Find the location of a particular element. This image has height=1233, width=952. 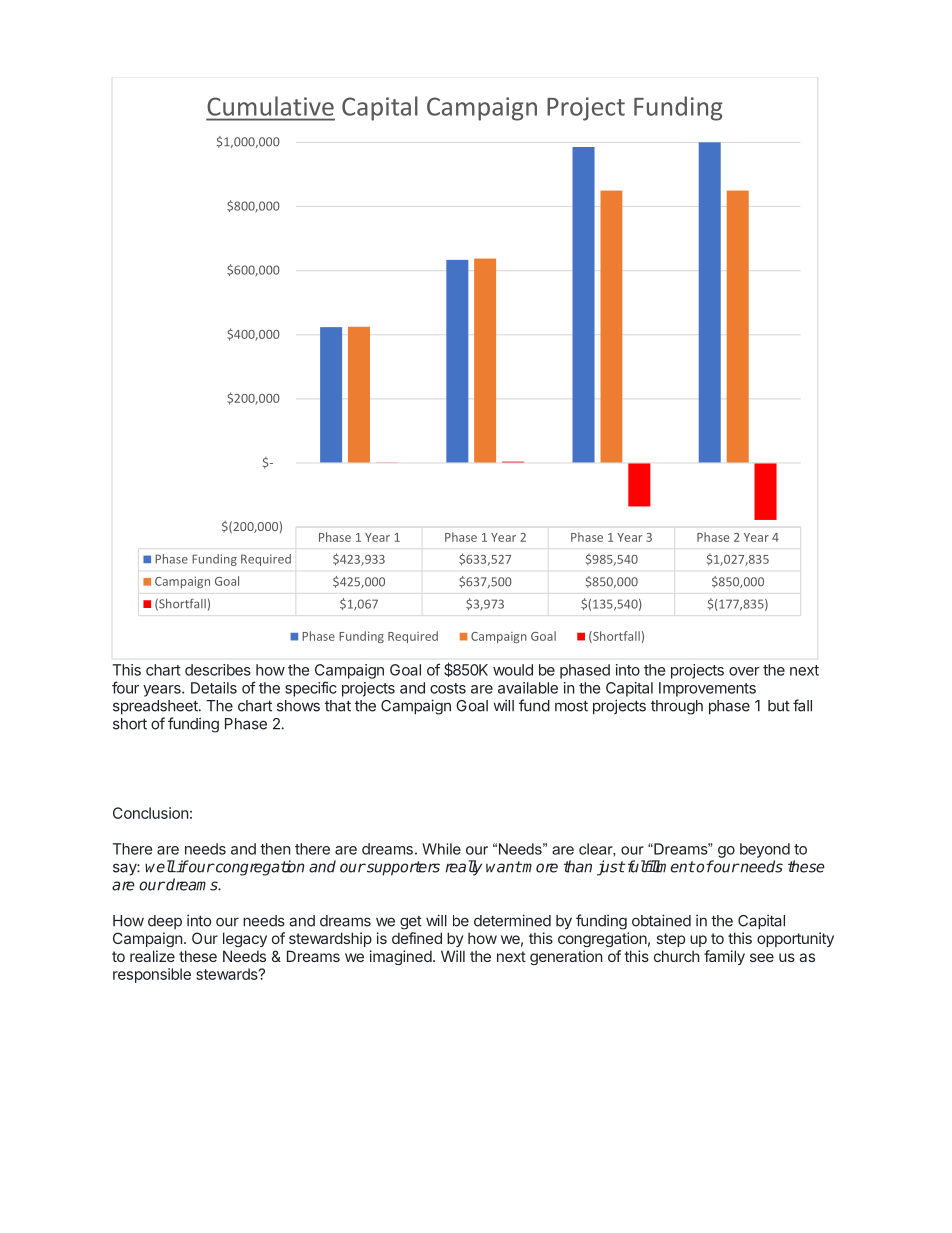

costs is located at coordinates (448, 688).
